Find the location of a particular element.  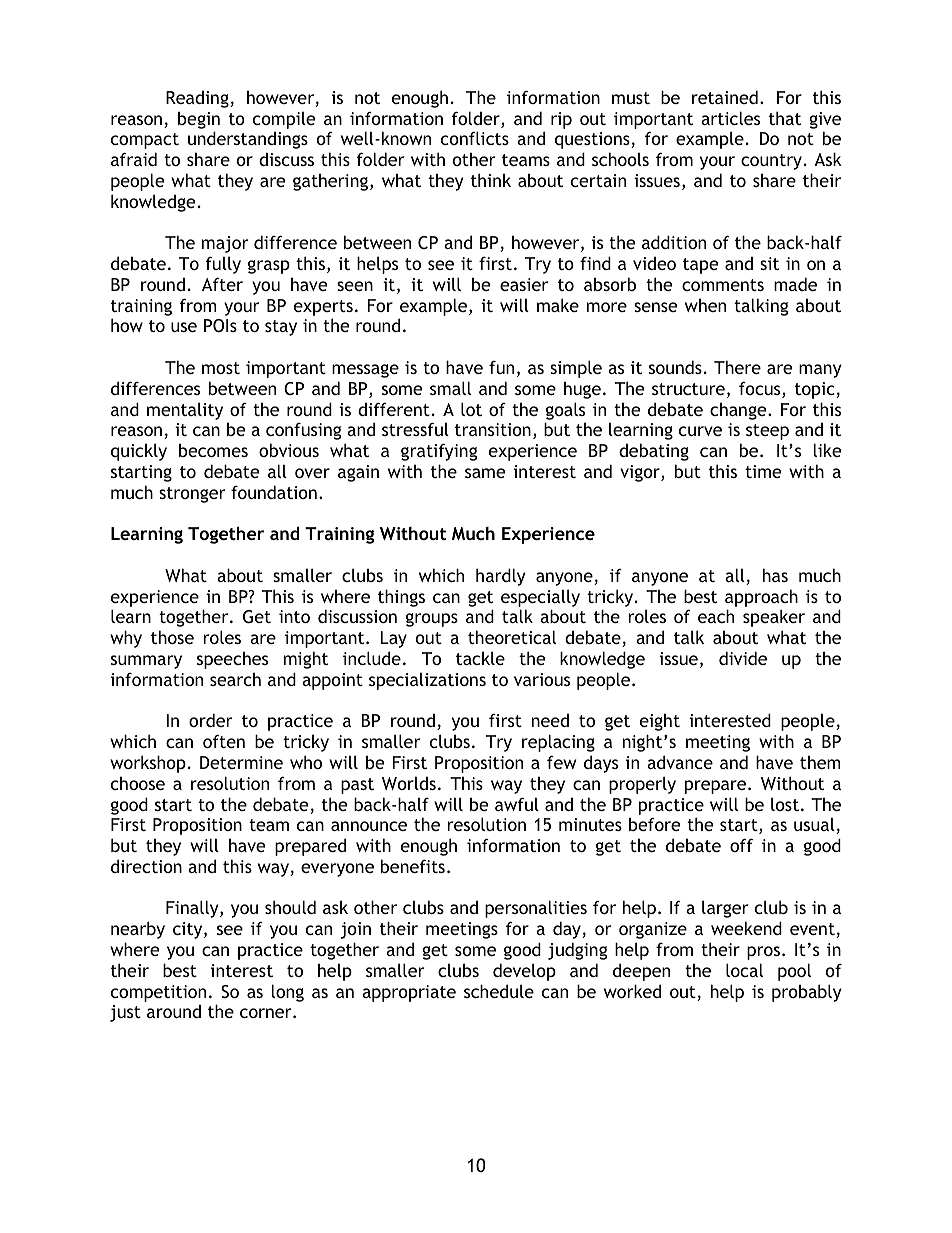

There is located at coordinates (737, 367).
